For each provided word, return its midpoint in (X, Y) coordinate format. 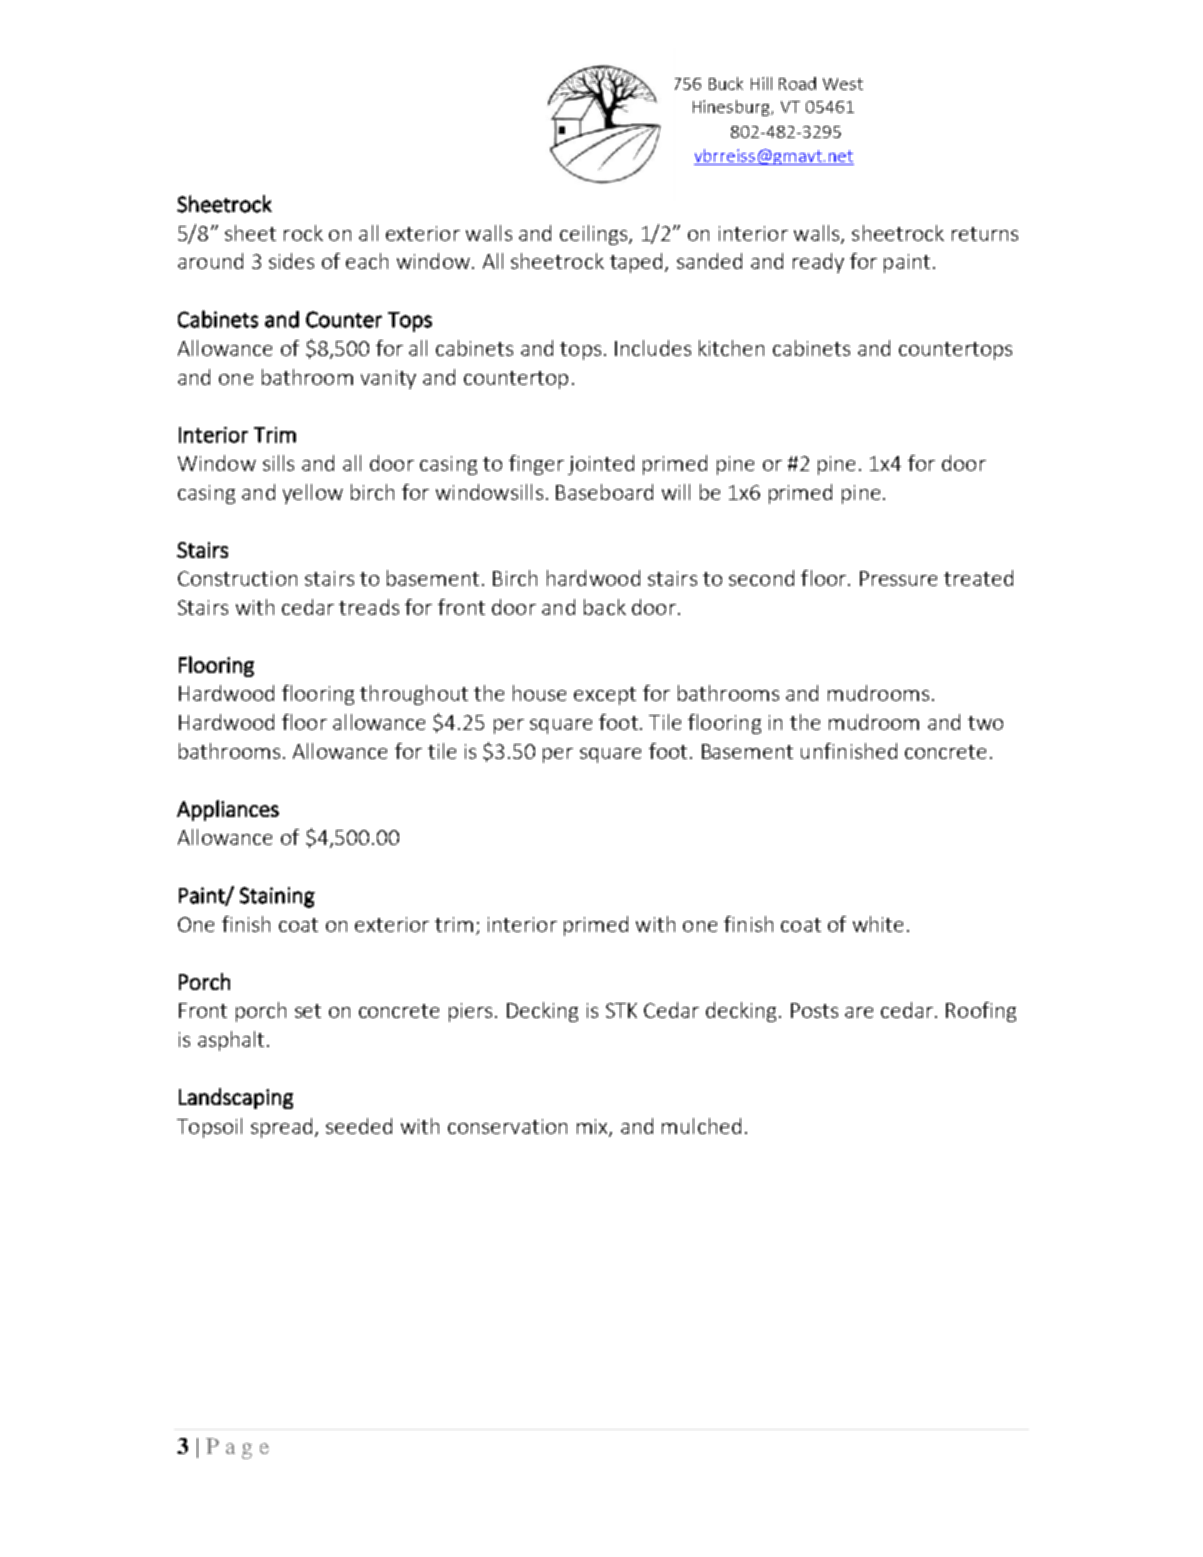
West (843, 84)
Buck (726, 83)
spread (281, 1128)
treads (369, 607)
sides (291, 261)
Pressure (898, 578)
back (605, 607)
